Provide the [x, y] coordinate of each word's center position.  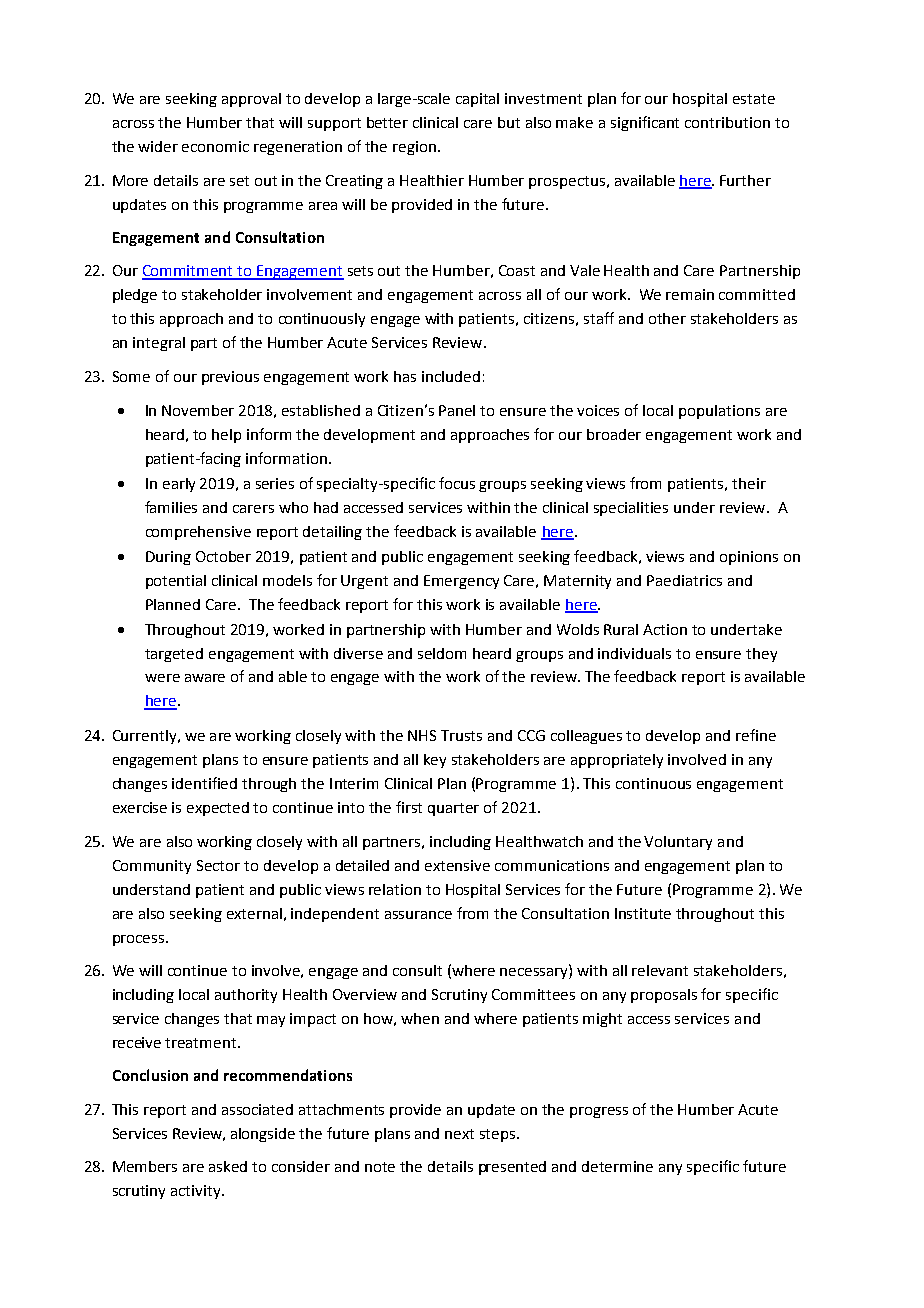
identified [204, 783]
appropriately [617, 761]
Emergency [461, 582]
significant [645, 123]
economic [215, 146]
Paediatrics [684, 580]
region [414, 148]
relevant [660, 970]
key [435, 761]
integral [159, 344]
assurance [418, 915]
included [451, 376]
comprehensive [198, 533]
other [667, 318]
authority [246, 996]
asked [228, 1166]
